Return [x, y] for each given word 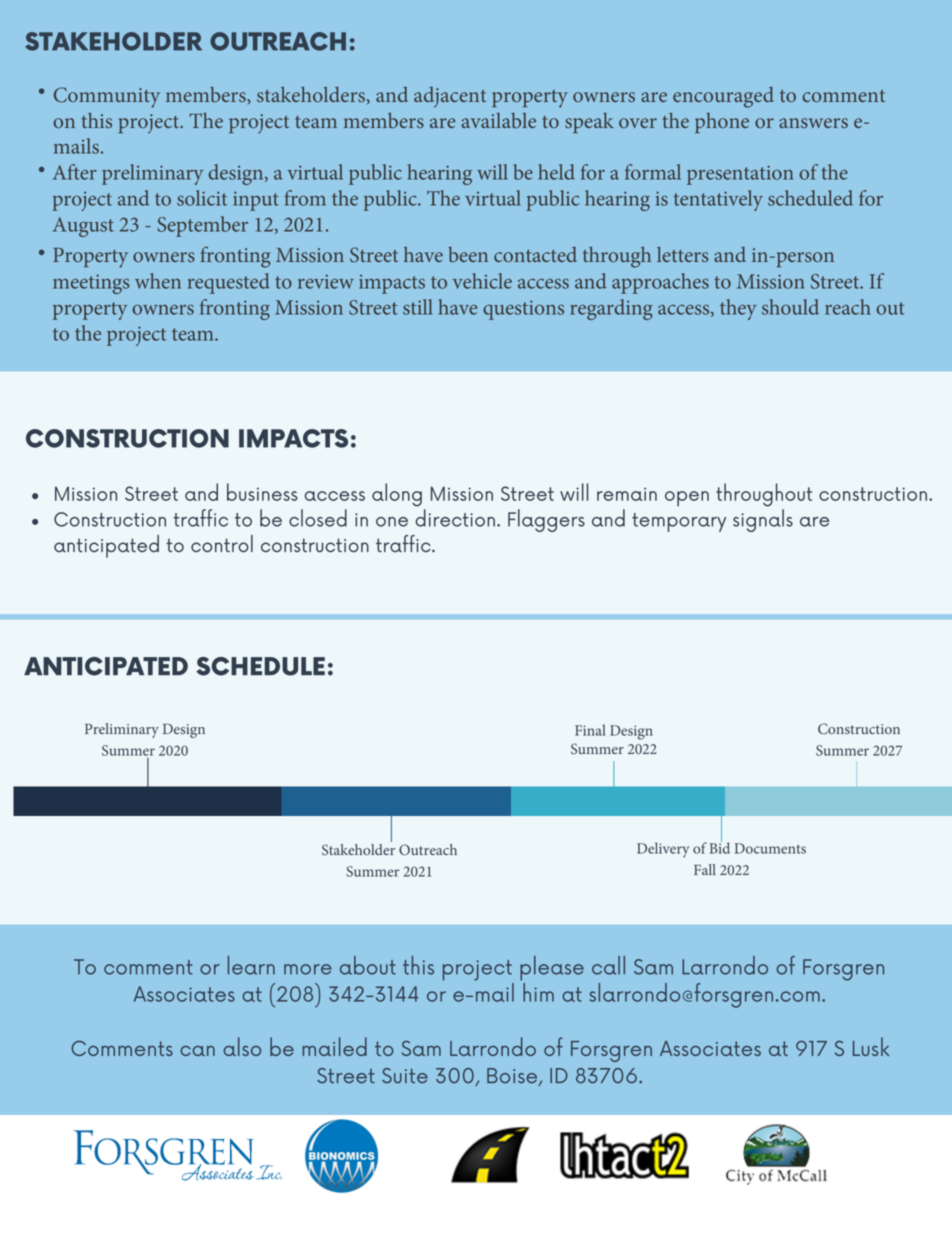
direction [455, 518]
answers [813, 123]
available [498, 120]
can [197, 1051]
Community [107, 97]
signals [763, 520]
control [222, 544]
